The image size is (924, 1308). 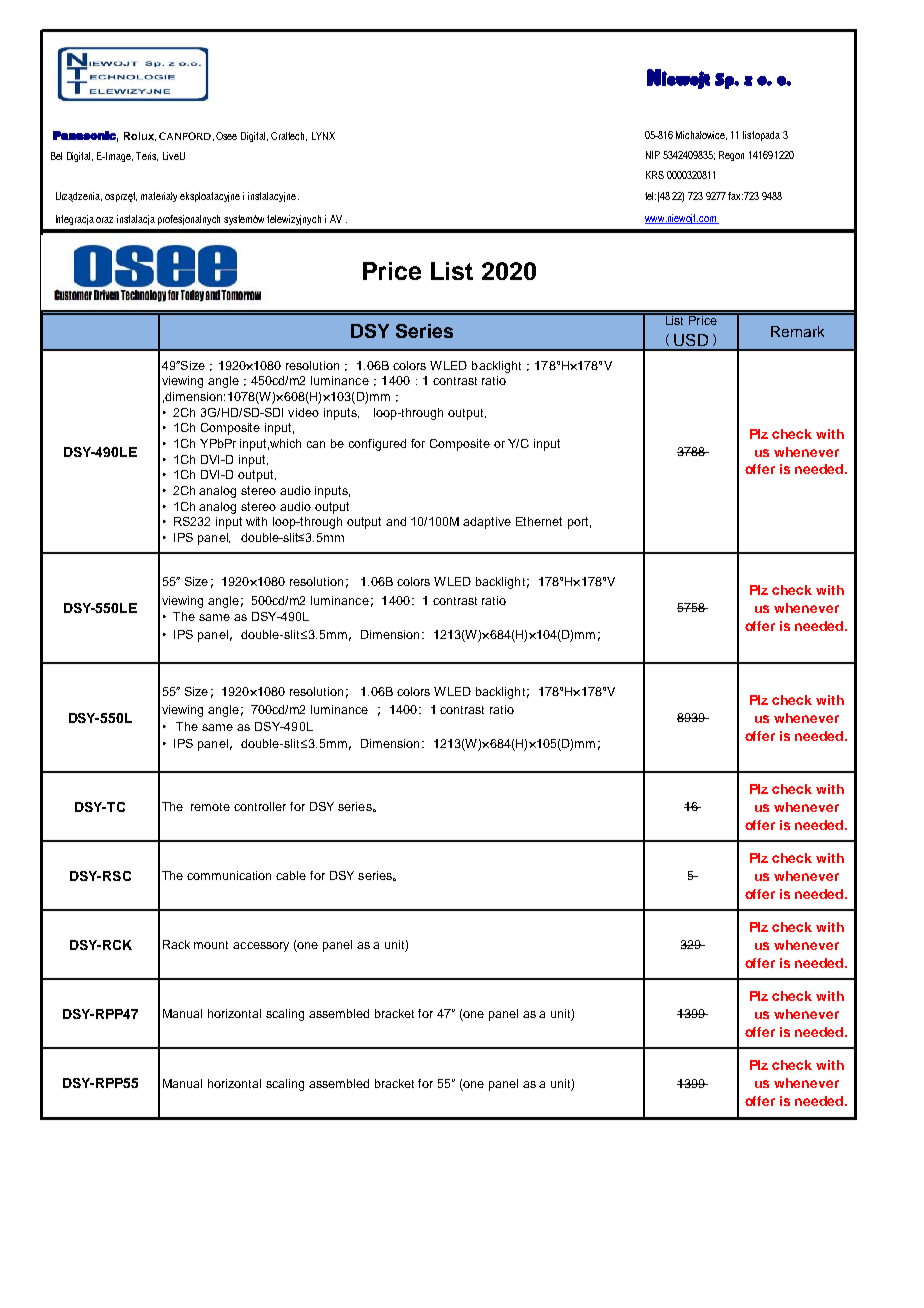 What do you see at coordinates (396, 521) in the page?
I see `and` at bounding box center [396, 521].
